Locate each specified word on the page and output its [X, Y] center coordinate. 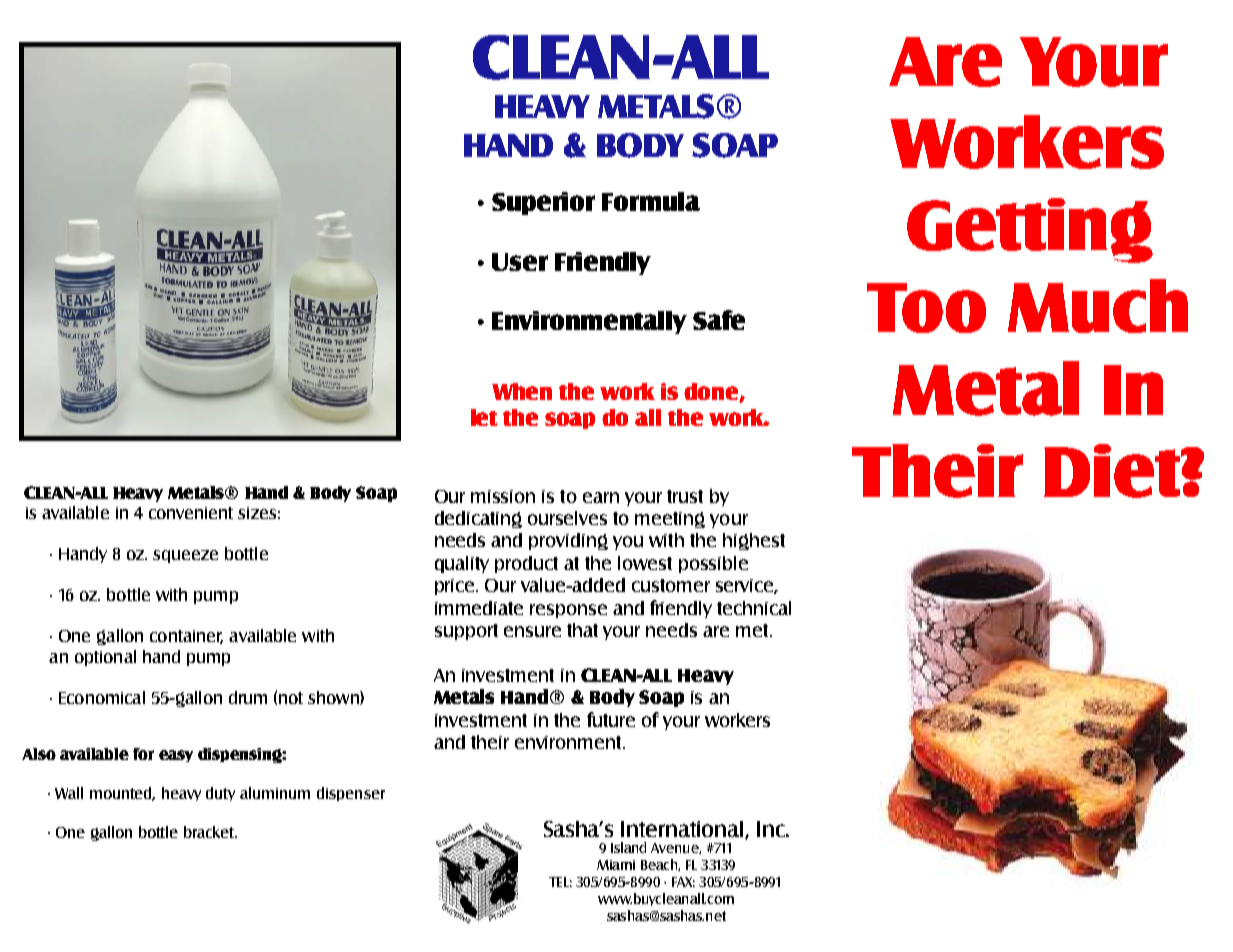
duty [220, 794]
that [582, 630]
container [186, 637]
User [520, 262]
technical [754, 608]
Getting [1030, 230]
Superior [543, 203]
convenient [191, 513]
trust [685, 496]
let [484, 417]
